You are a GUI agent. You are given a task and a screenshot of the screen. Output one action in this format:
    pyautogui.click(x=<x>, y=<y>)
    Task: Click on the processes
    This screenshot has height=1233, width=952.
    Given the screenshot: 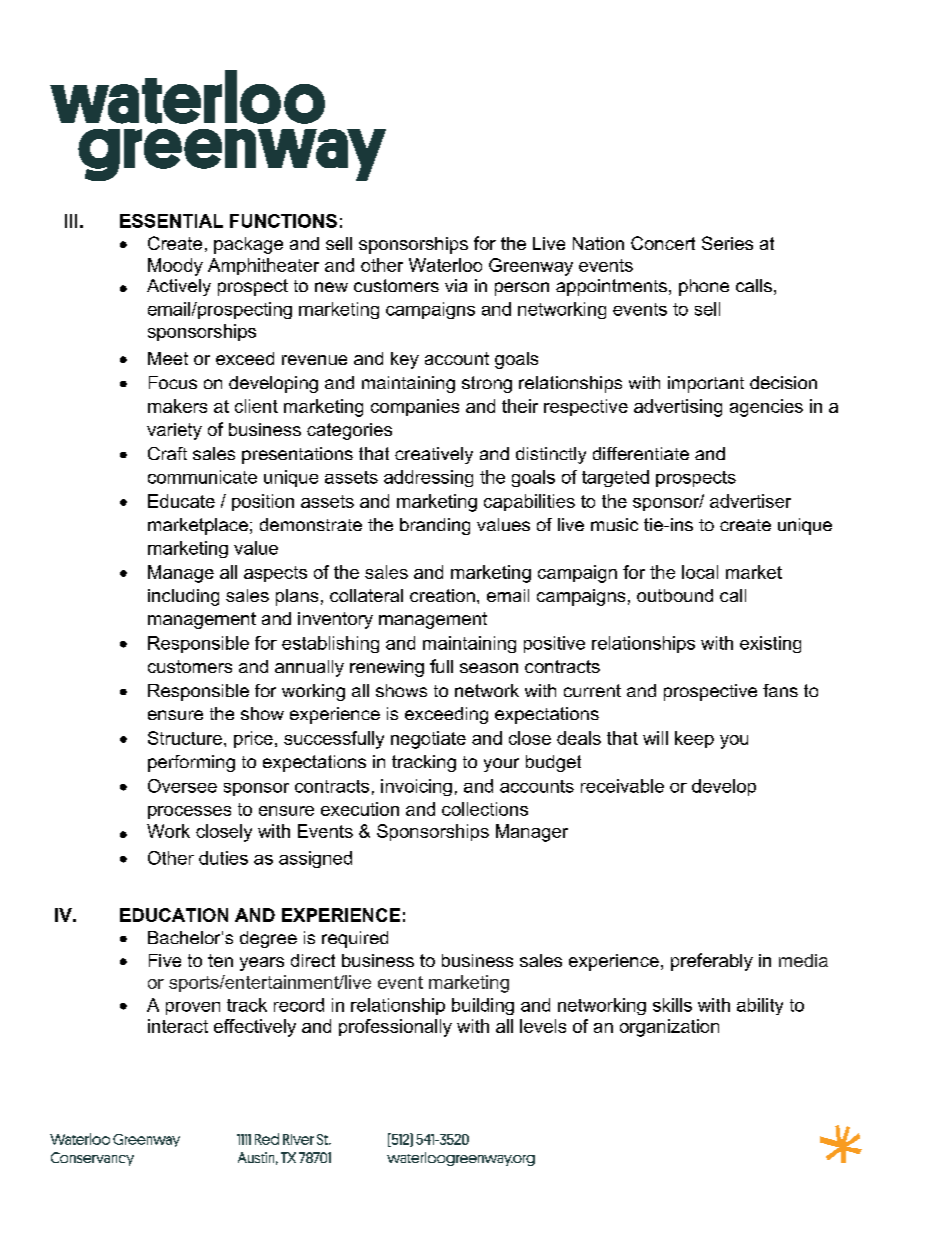 What is the action you would take?
    pyautogui.click(x=189, y=812)
